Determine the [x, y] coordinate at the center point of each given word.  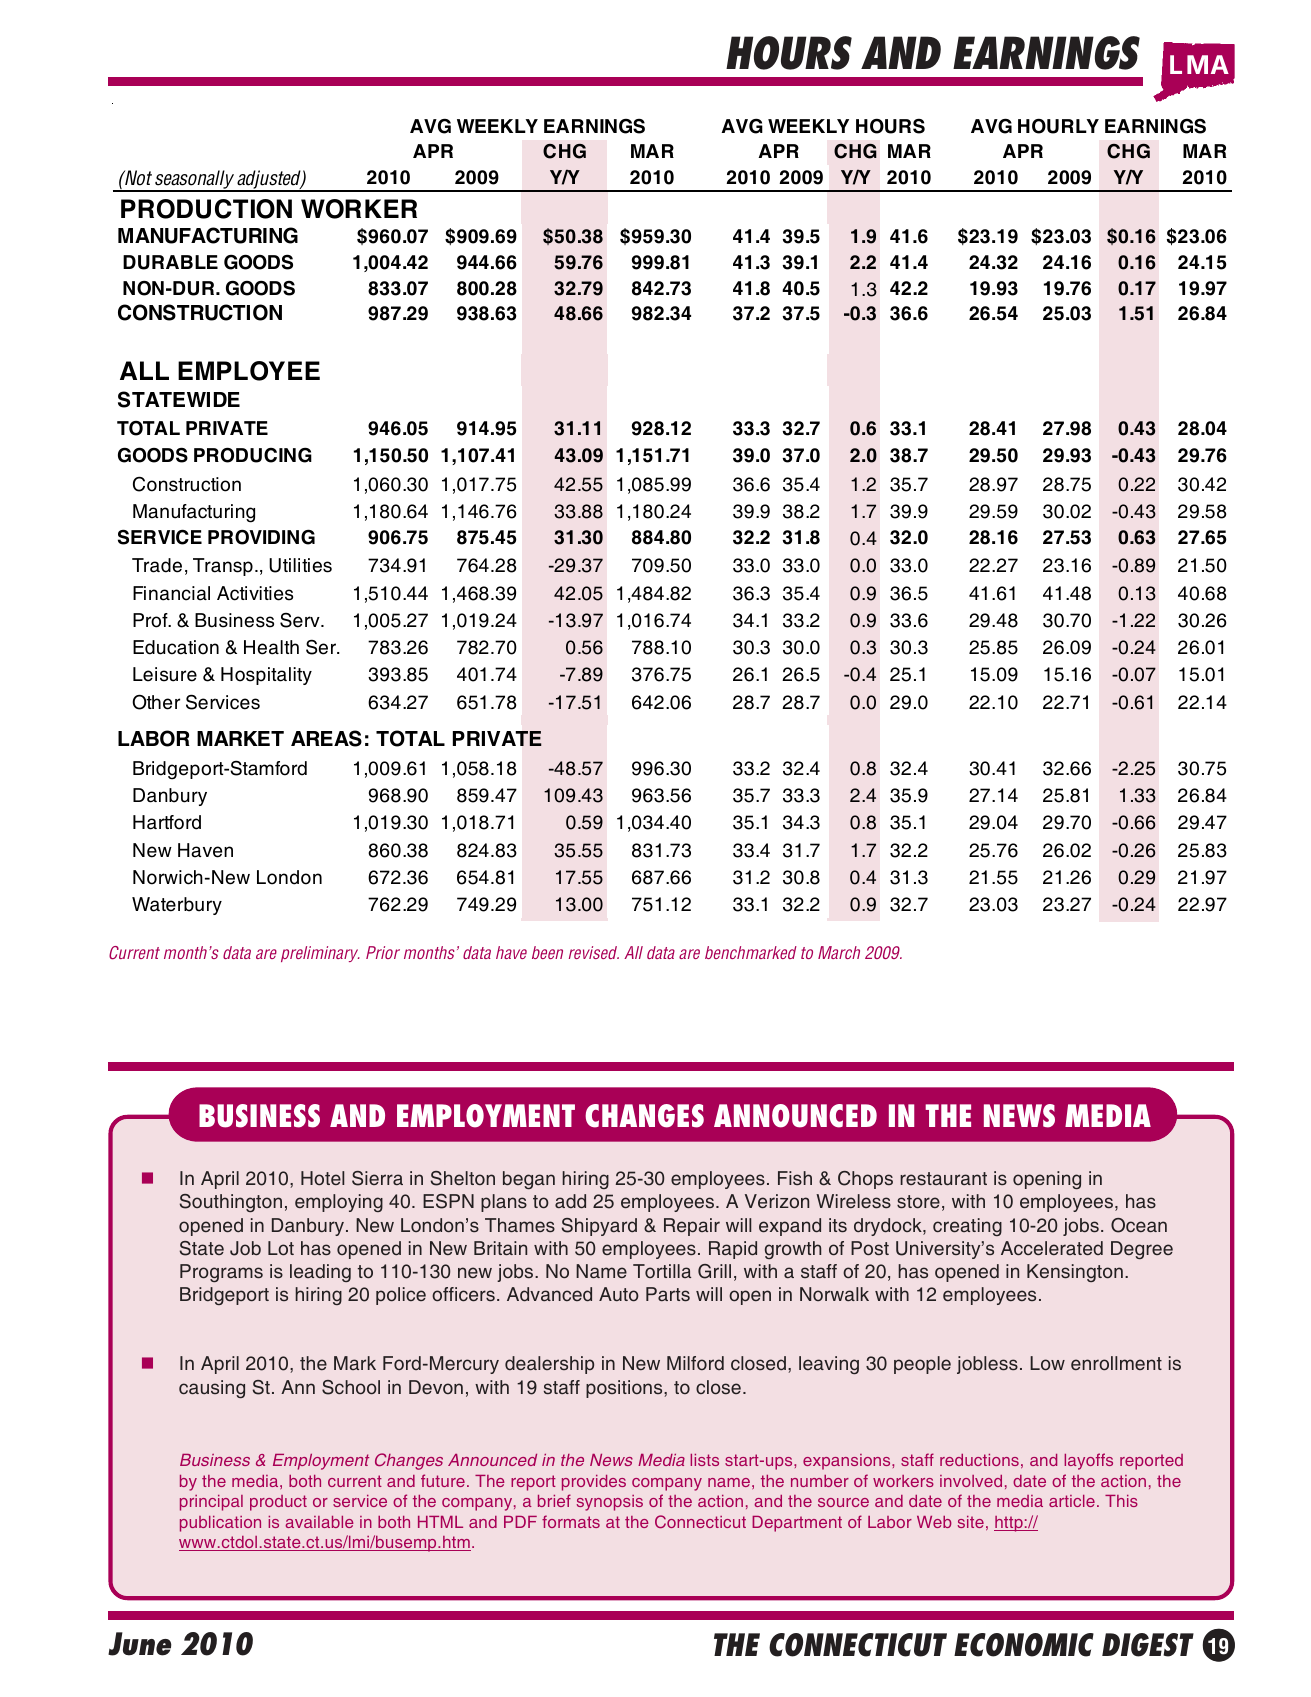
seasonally [194, 180]
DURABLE [170, 262]
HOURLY [1058, 126]
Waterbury [177, 906]
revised [594, 952]
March [839, 952]
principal [211, 1503]
